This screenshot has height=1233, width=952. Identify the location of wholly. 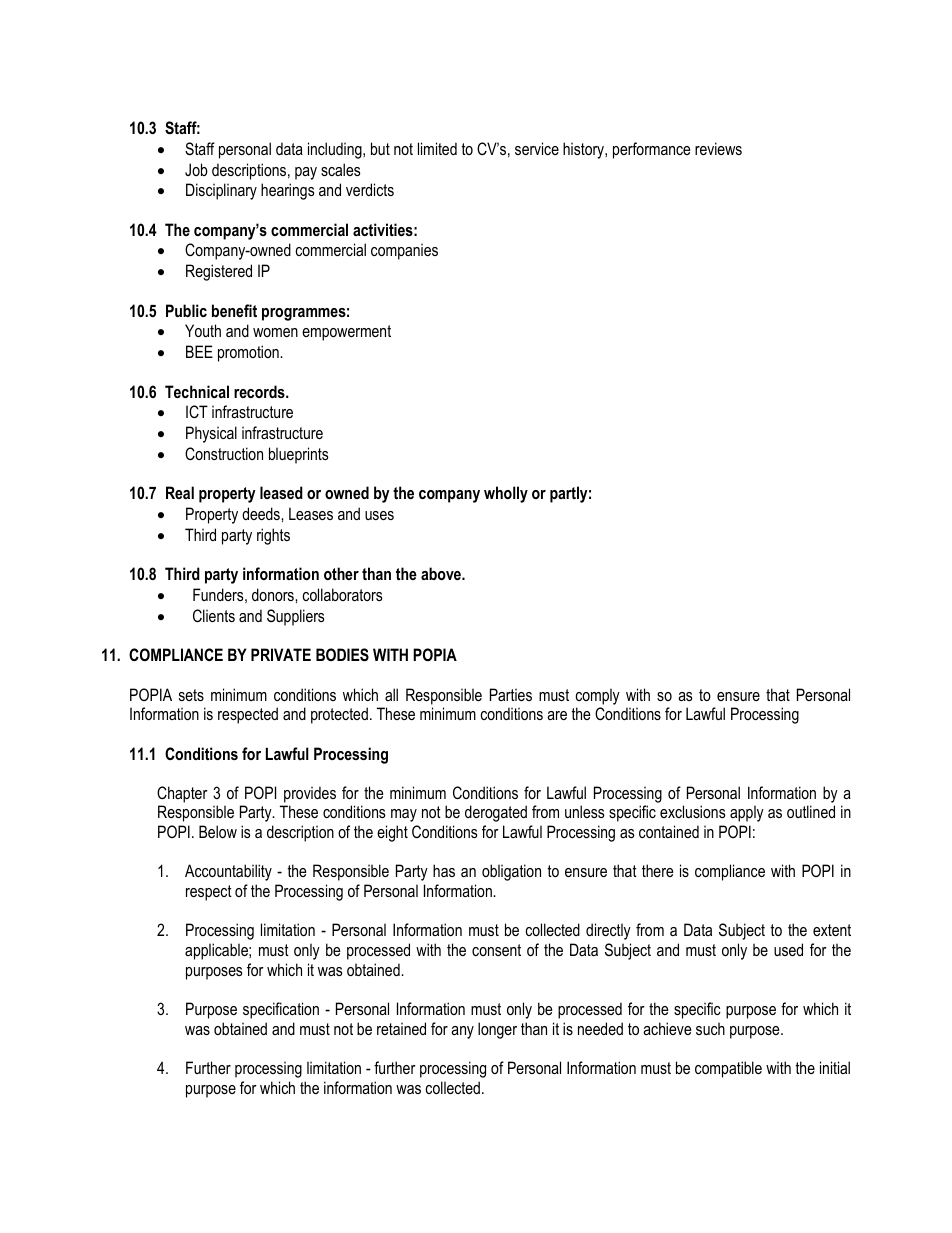
(506, 494).
